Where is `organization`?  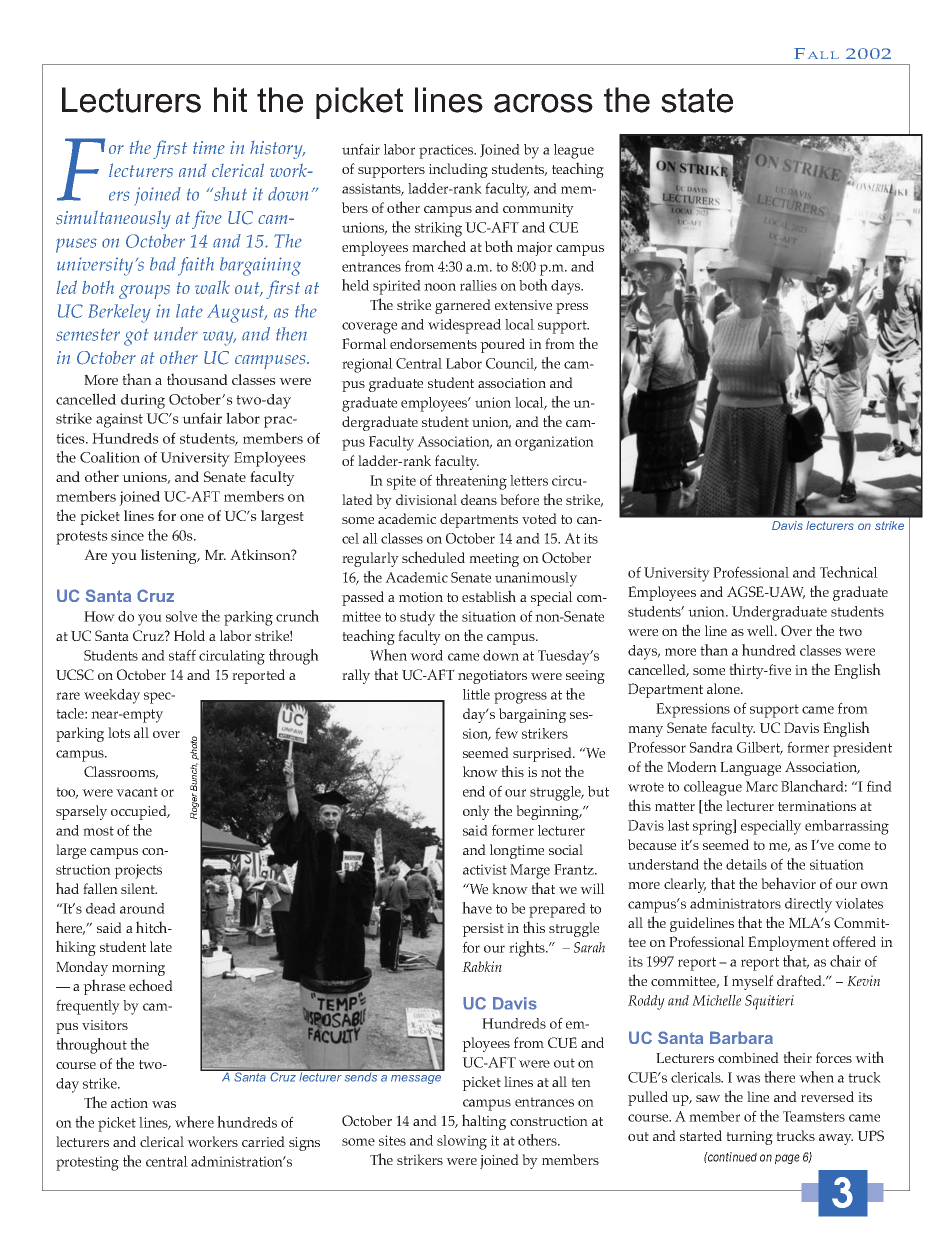
organization is located at coordinates (554, 443).
